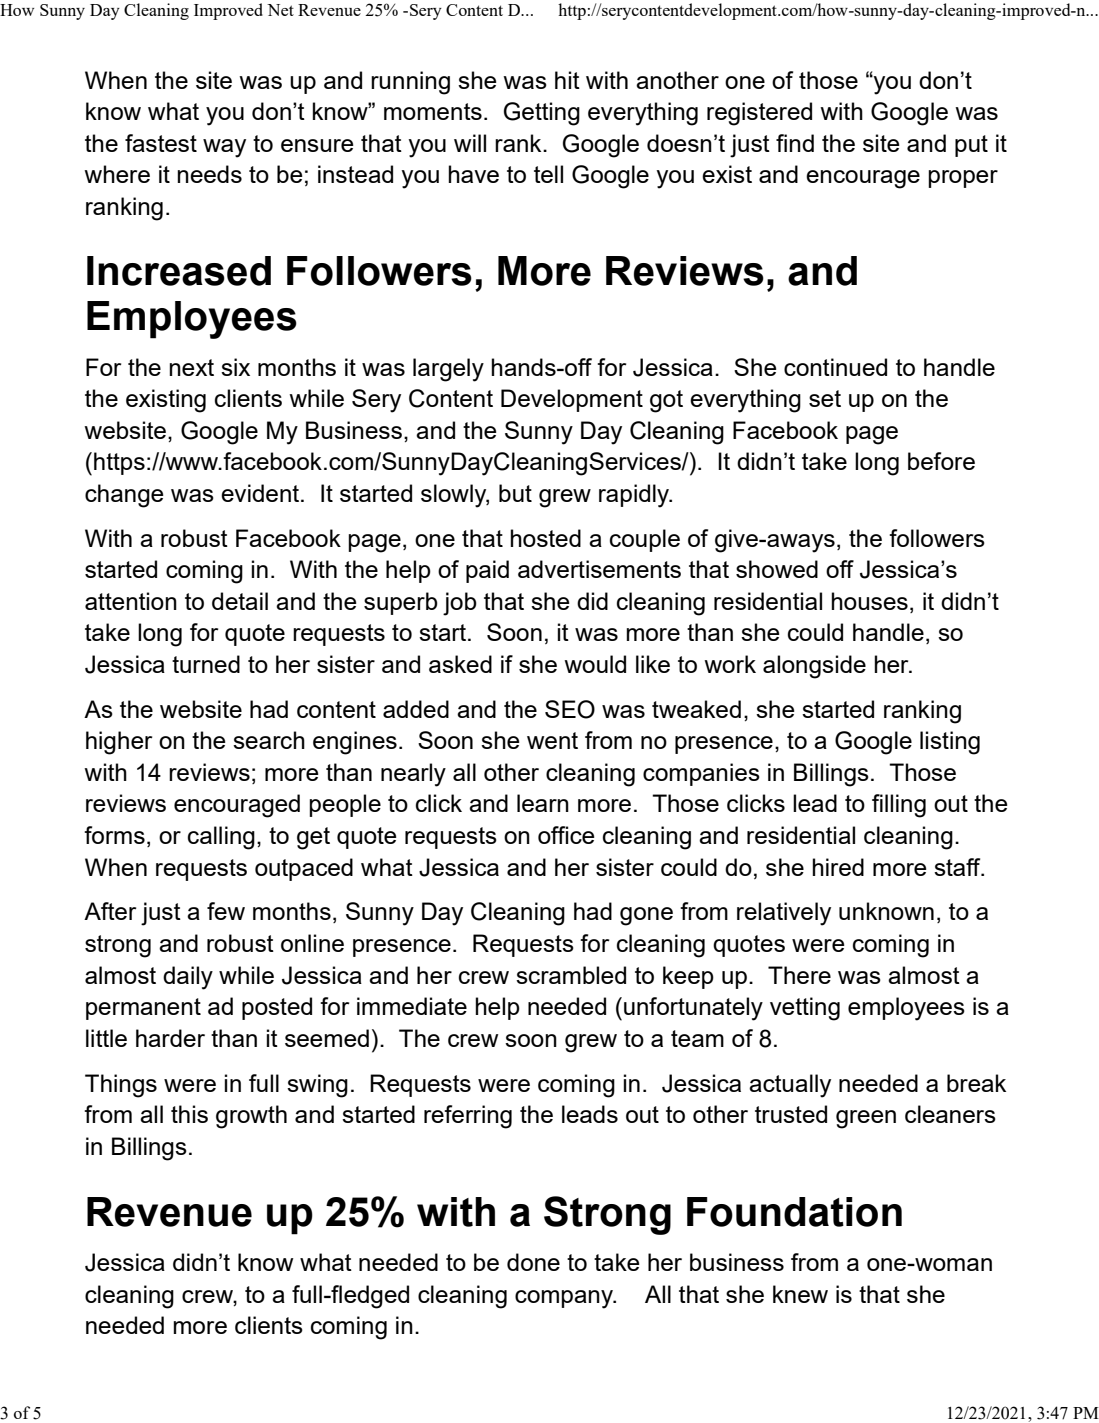 This image has height=1423, width=1099. What do you see at coordinates (515, 493) in the image?
I see `but` at bounding box center [515, 493].
